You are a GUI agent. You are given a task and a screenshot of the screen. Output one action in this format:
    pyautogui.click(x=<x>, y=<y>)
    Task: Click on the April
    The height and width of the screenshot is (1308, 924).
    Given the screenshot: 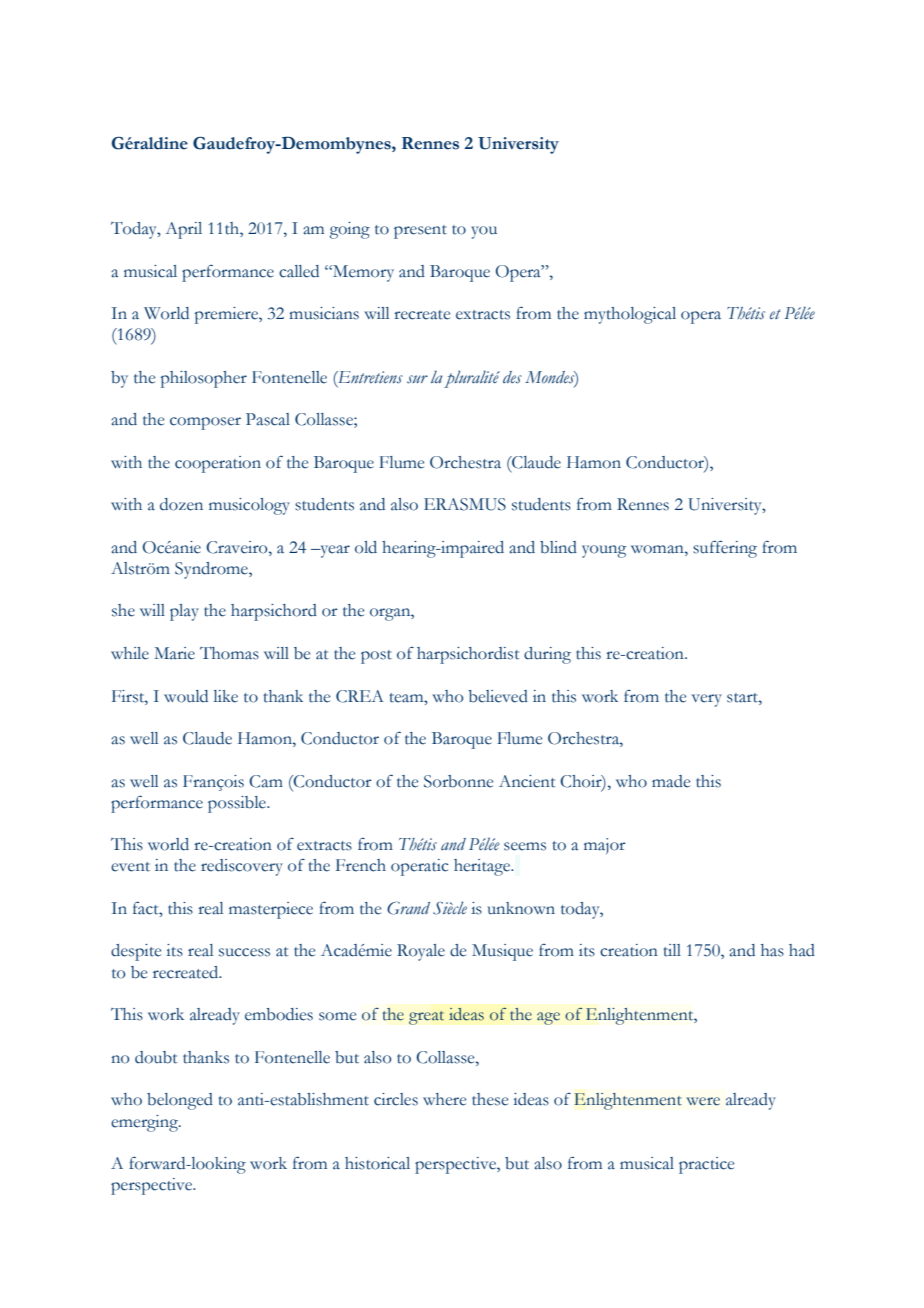 What is the action you would take?
    pyautogui.click(x=183, y=230)
